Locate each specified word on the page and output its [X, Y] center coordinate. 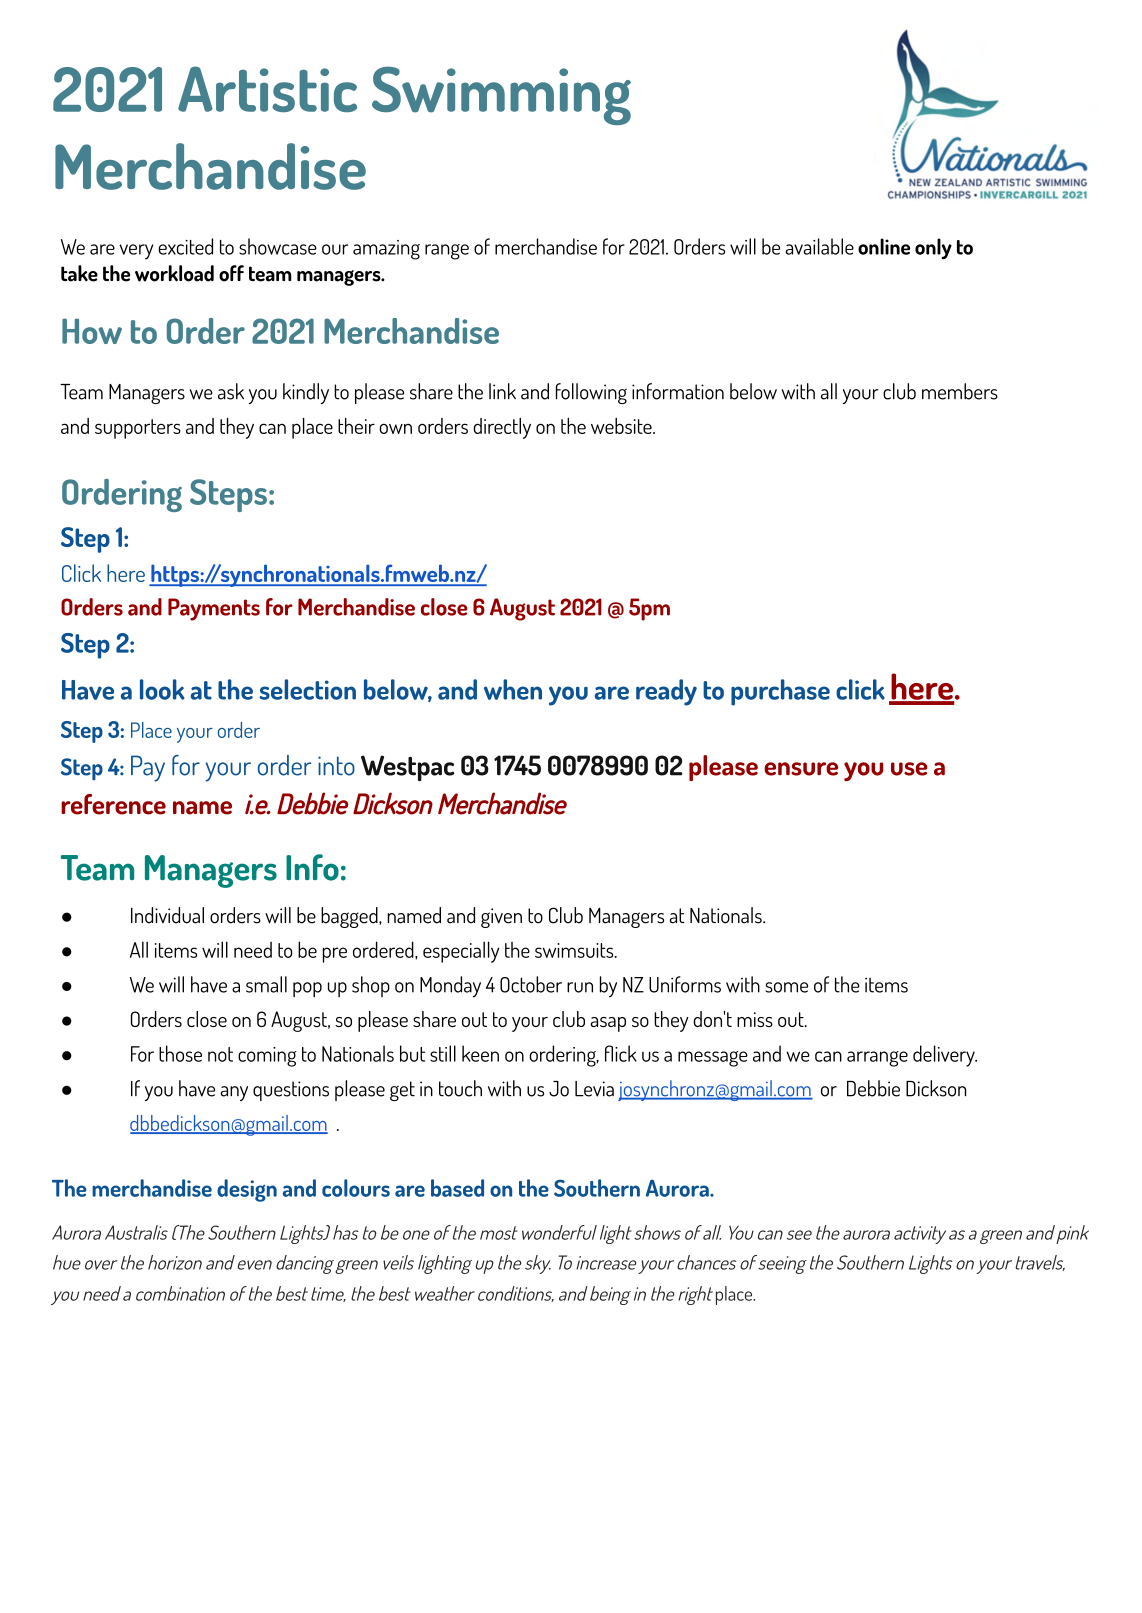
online [884, 246]
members [960, 391]
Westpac [408, 768]
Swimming [501, 95]
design [247, 1190]
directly [502, 428]
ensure [801, 769]
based [457, 1188]
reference [113, 804]
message [713, 1059]
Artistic [267, 89]
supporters [138, 429]
